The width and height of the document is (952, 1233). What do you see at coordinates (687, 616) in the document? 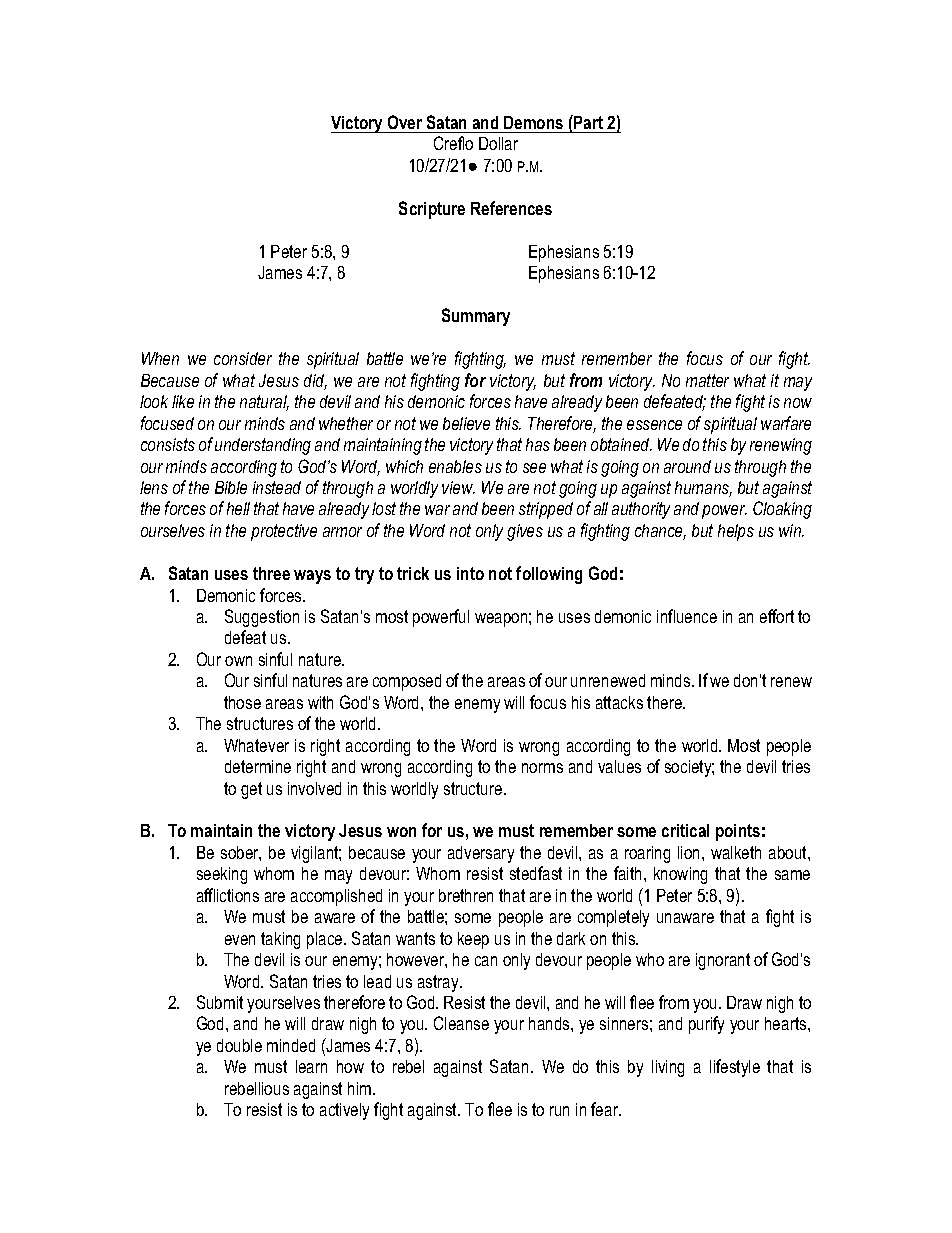
I see `influence` at bounding box center [687, 616].
